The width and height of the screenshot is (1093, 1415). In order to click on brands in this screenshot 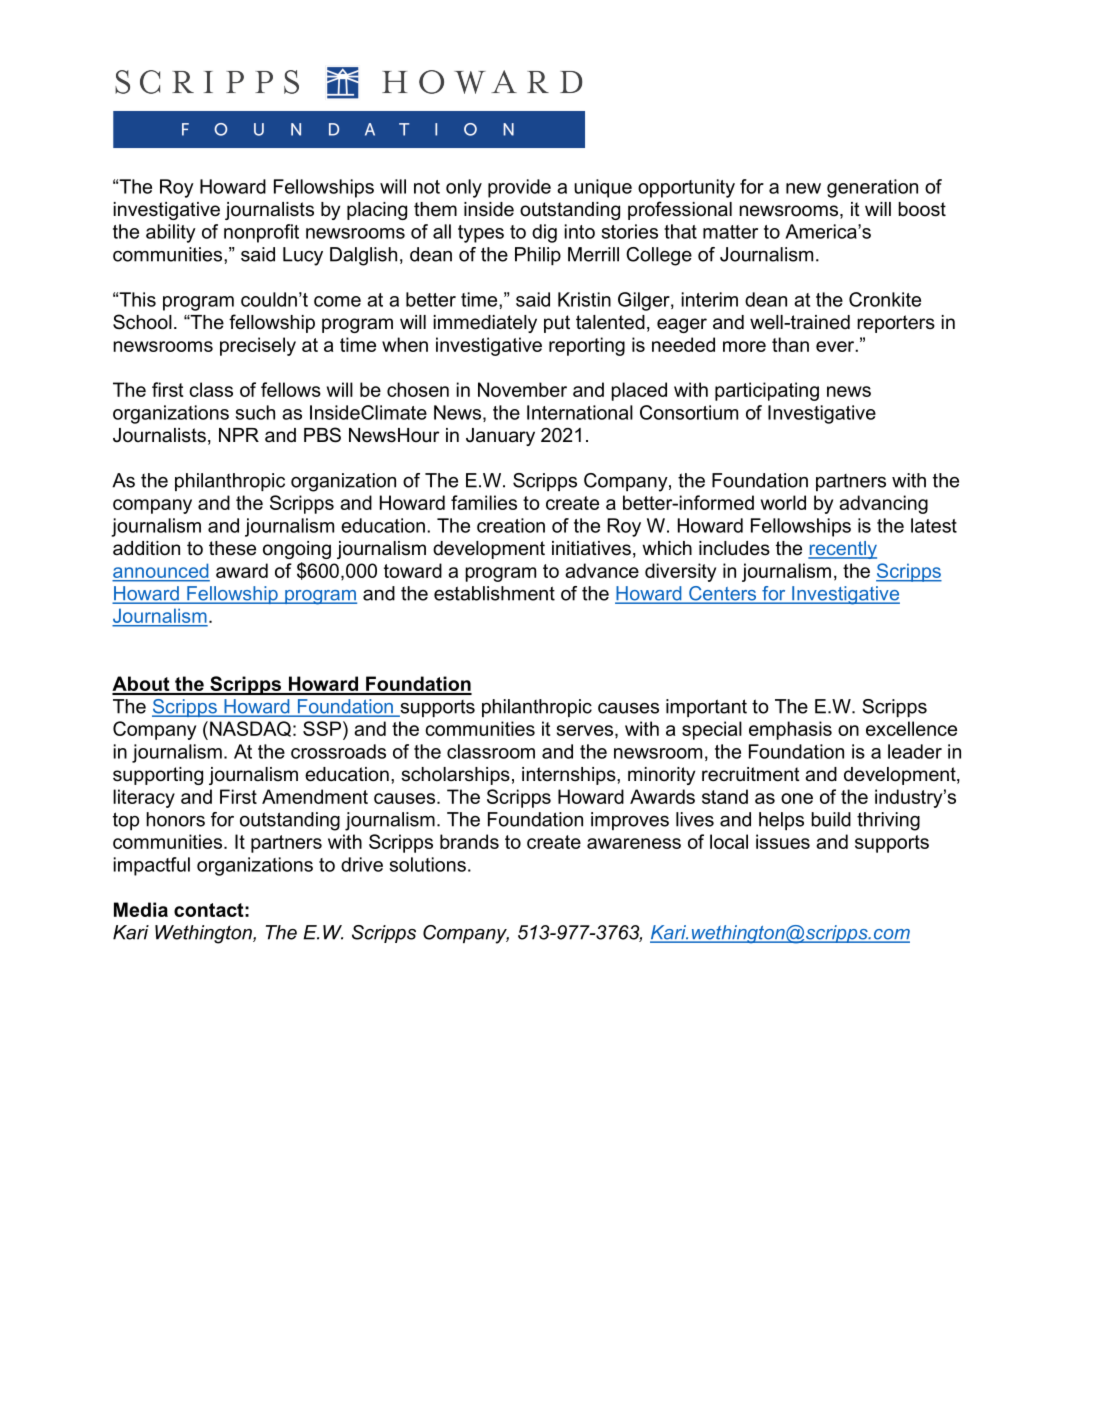, I will do `click(469, 841)`.
